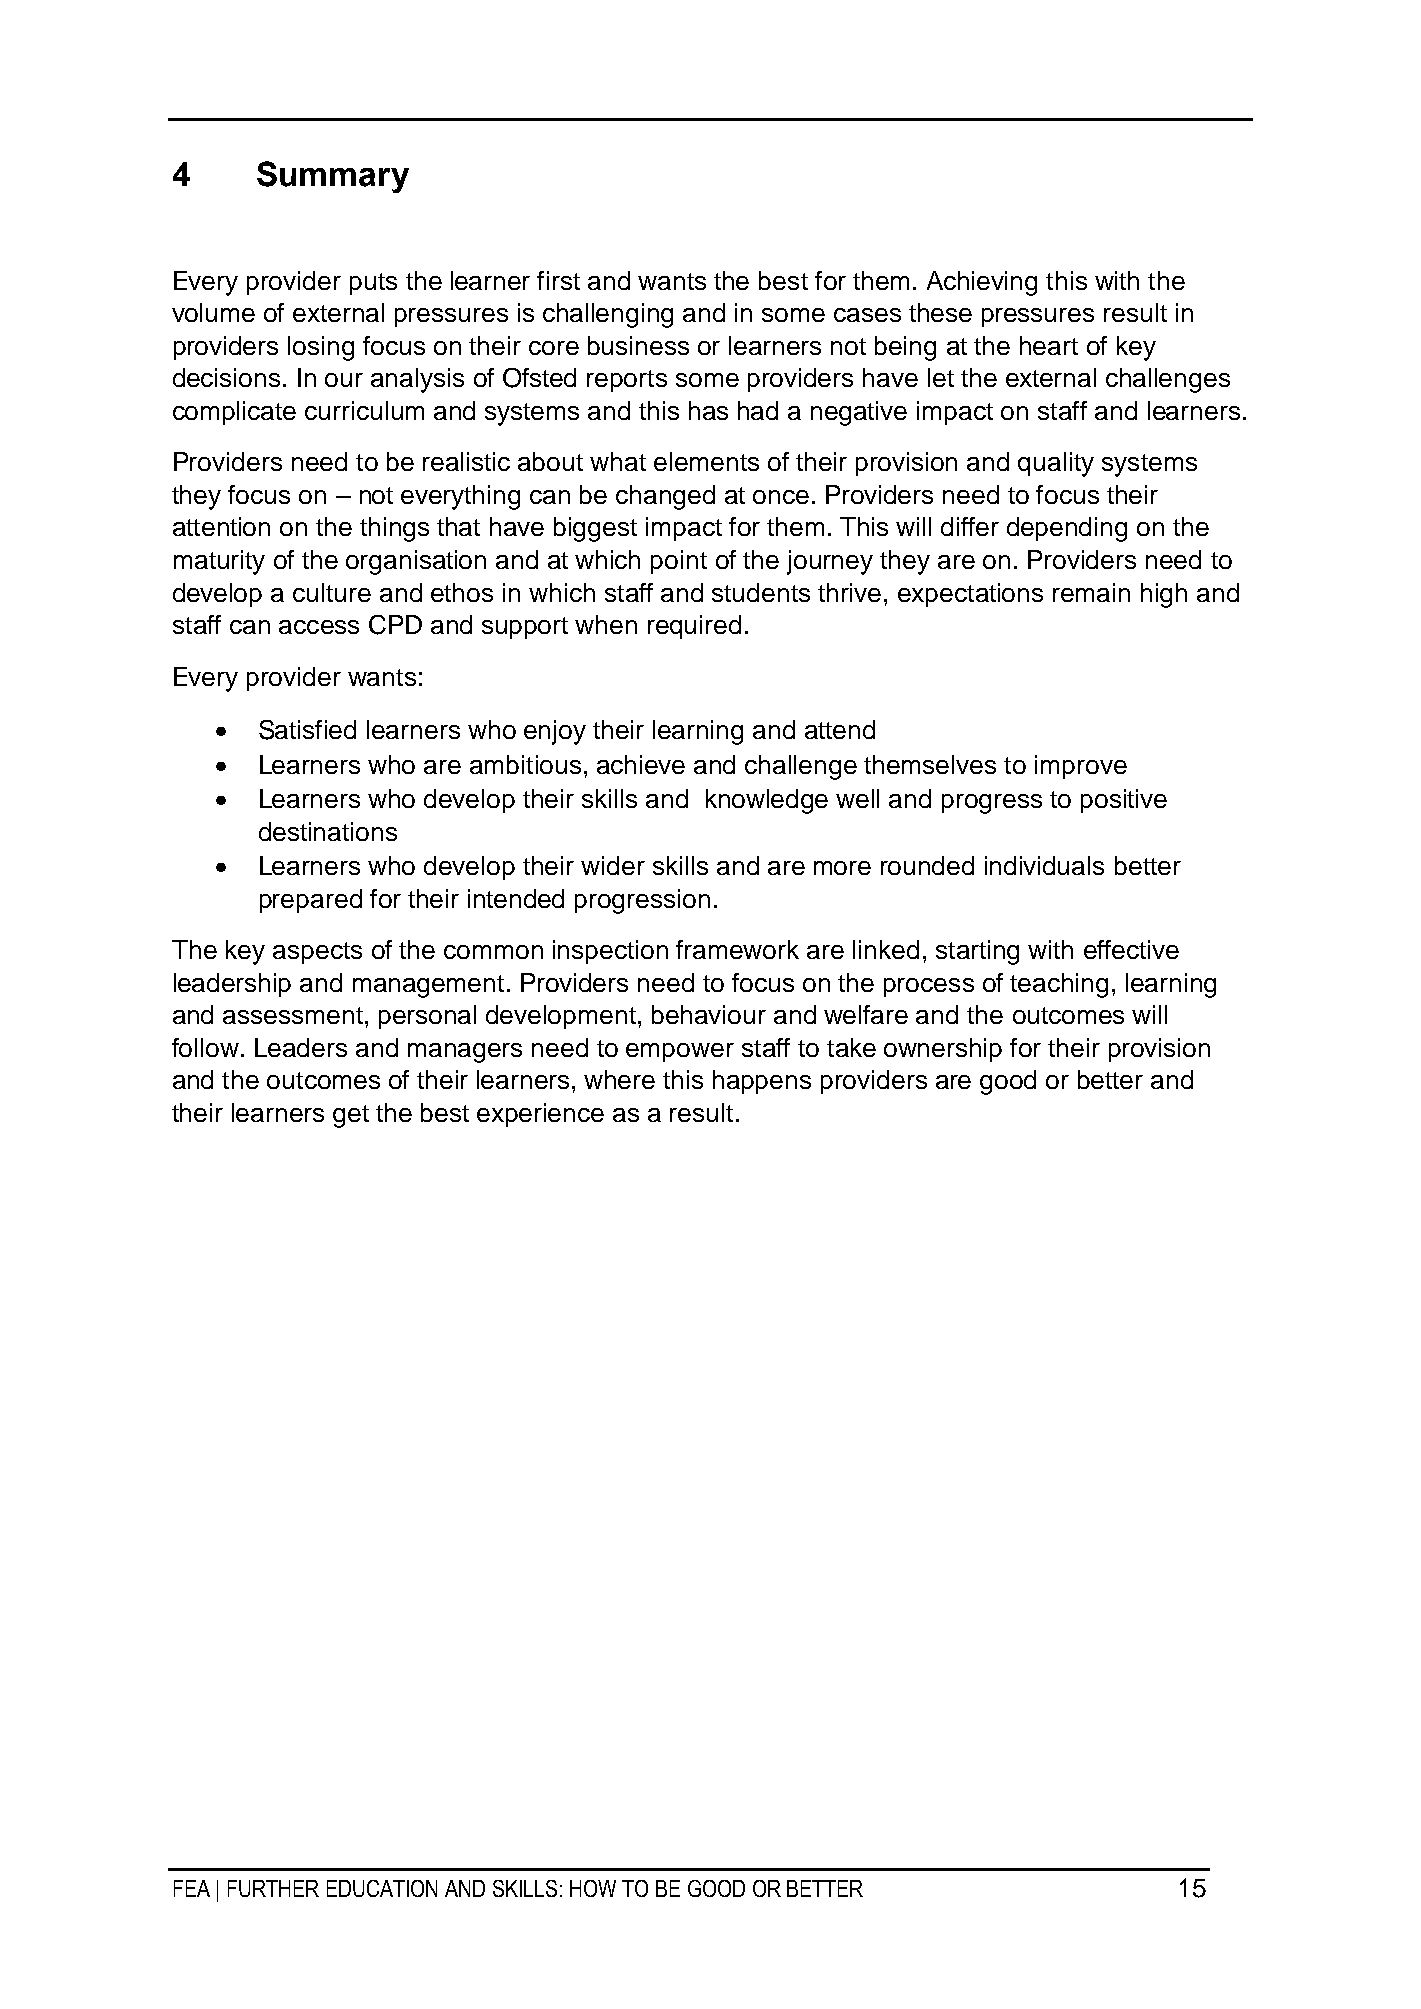 This screenshot has height=2009, width=1421. I want to click on teaching, so click(1059, 985).
